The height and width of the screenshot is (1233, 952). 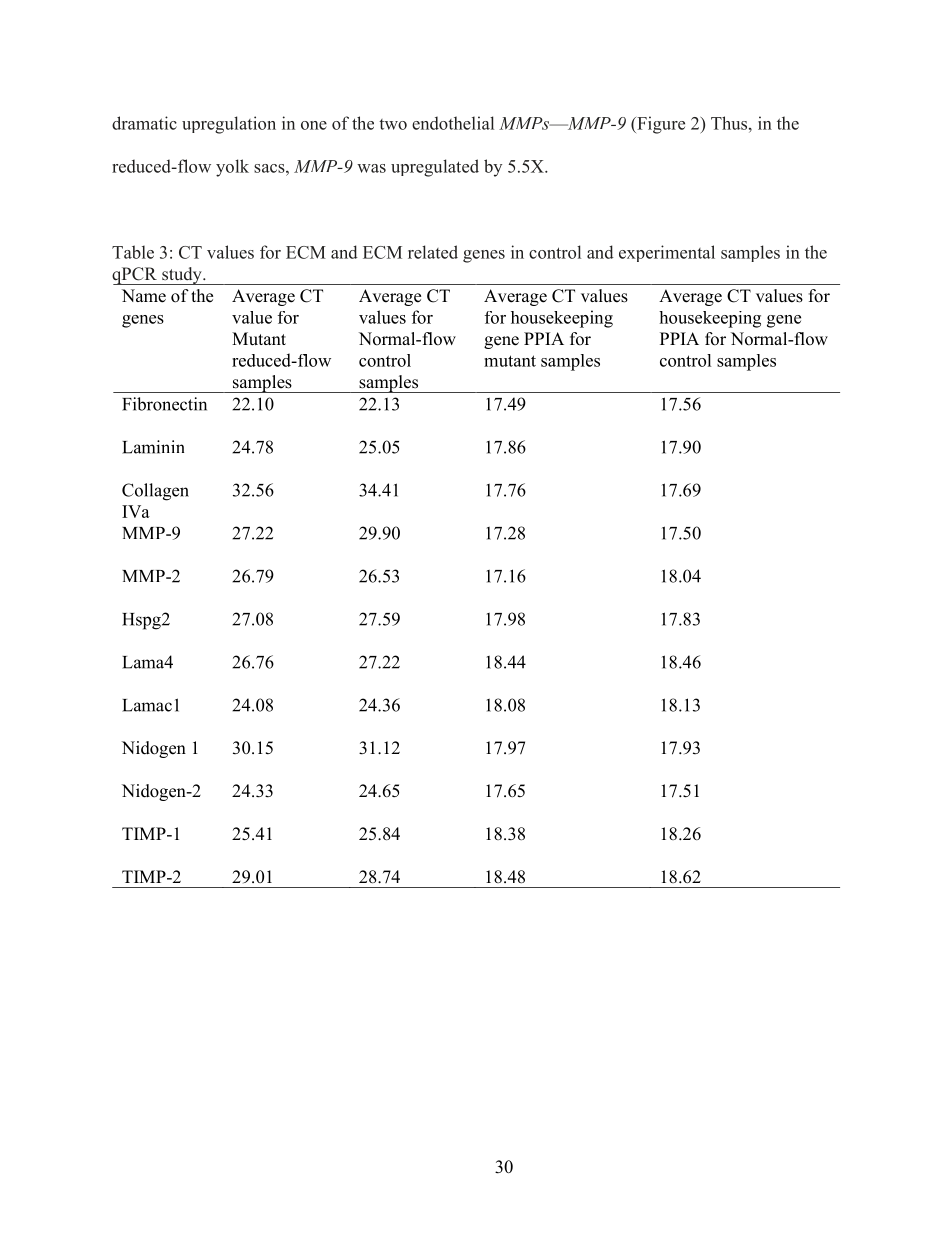 I want to click on Fibronectin, so click(x=164, y=404).
